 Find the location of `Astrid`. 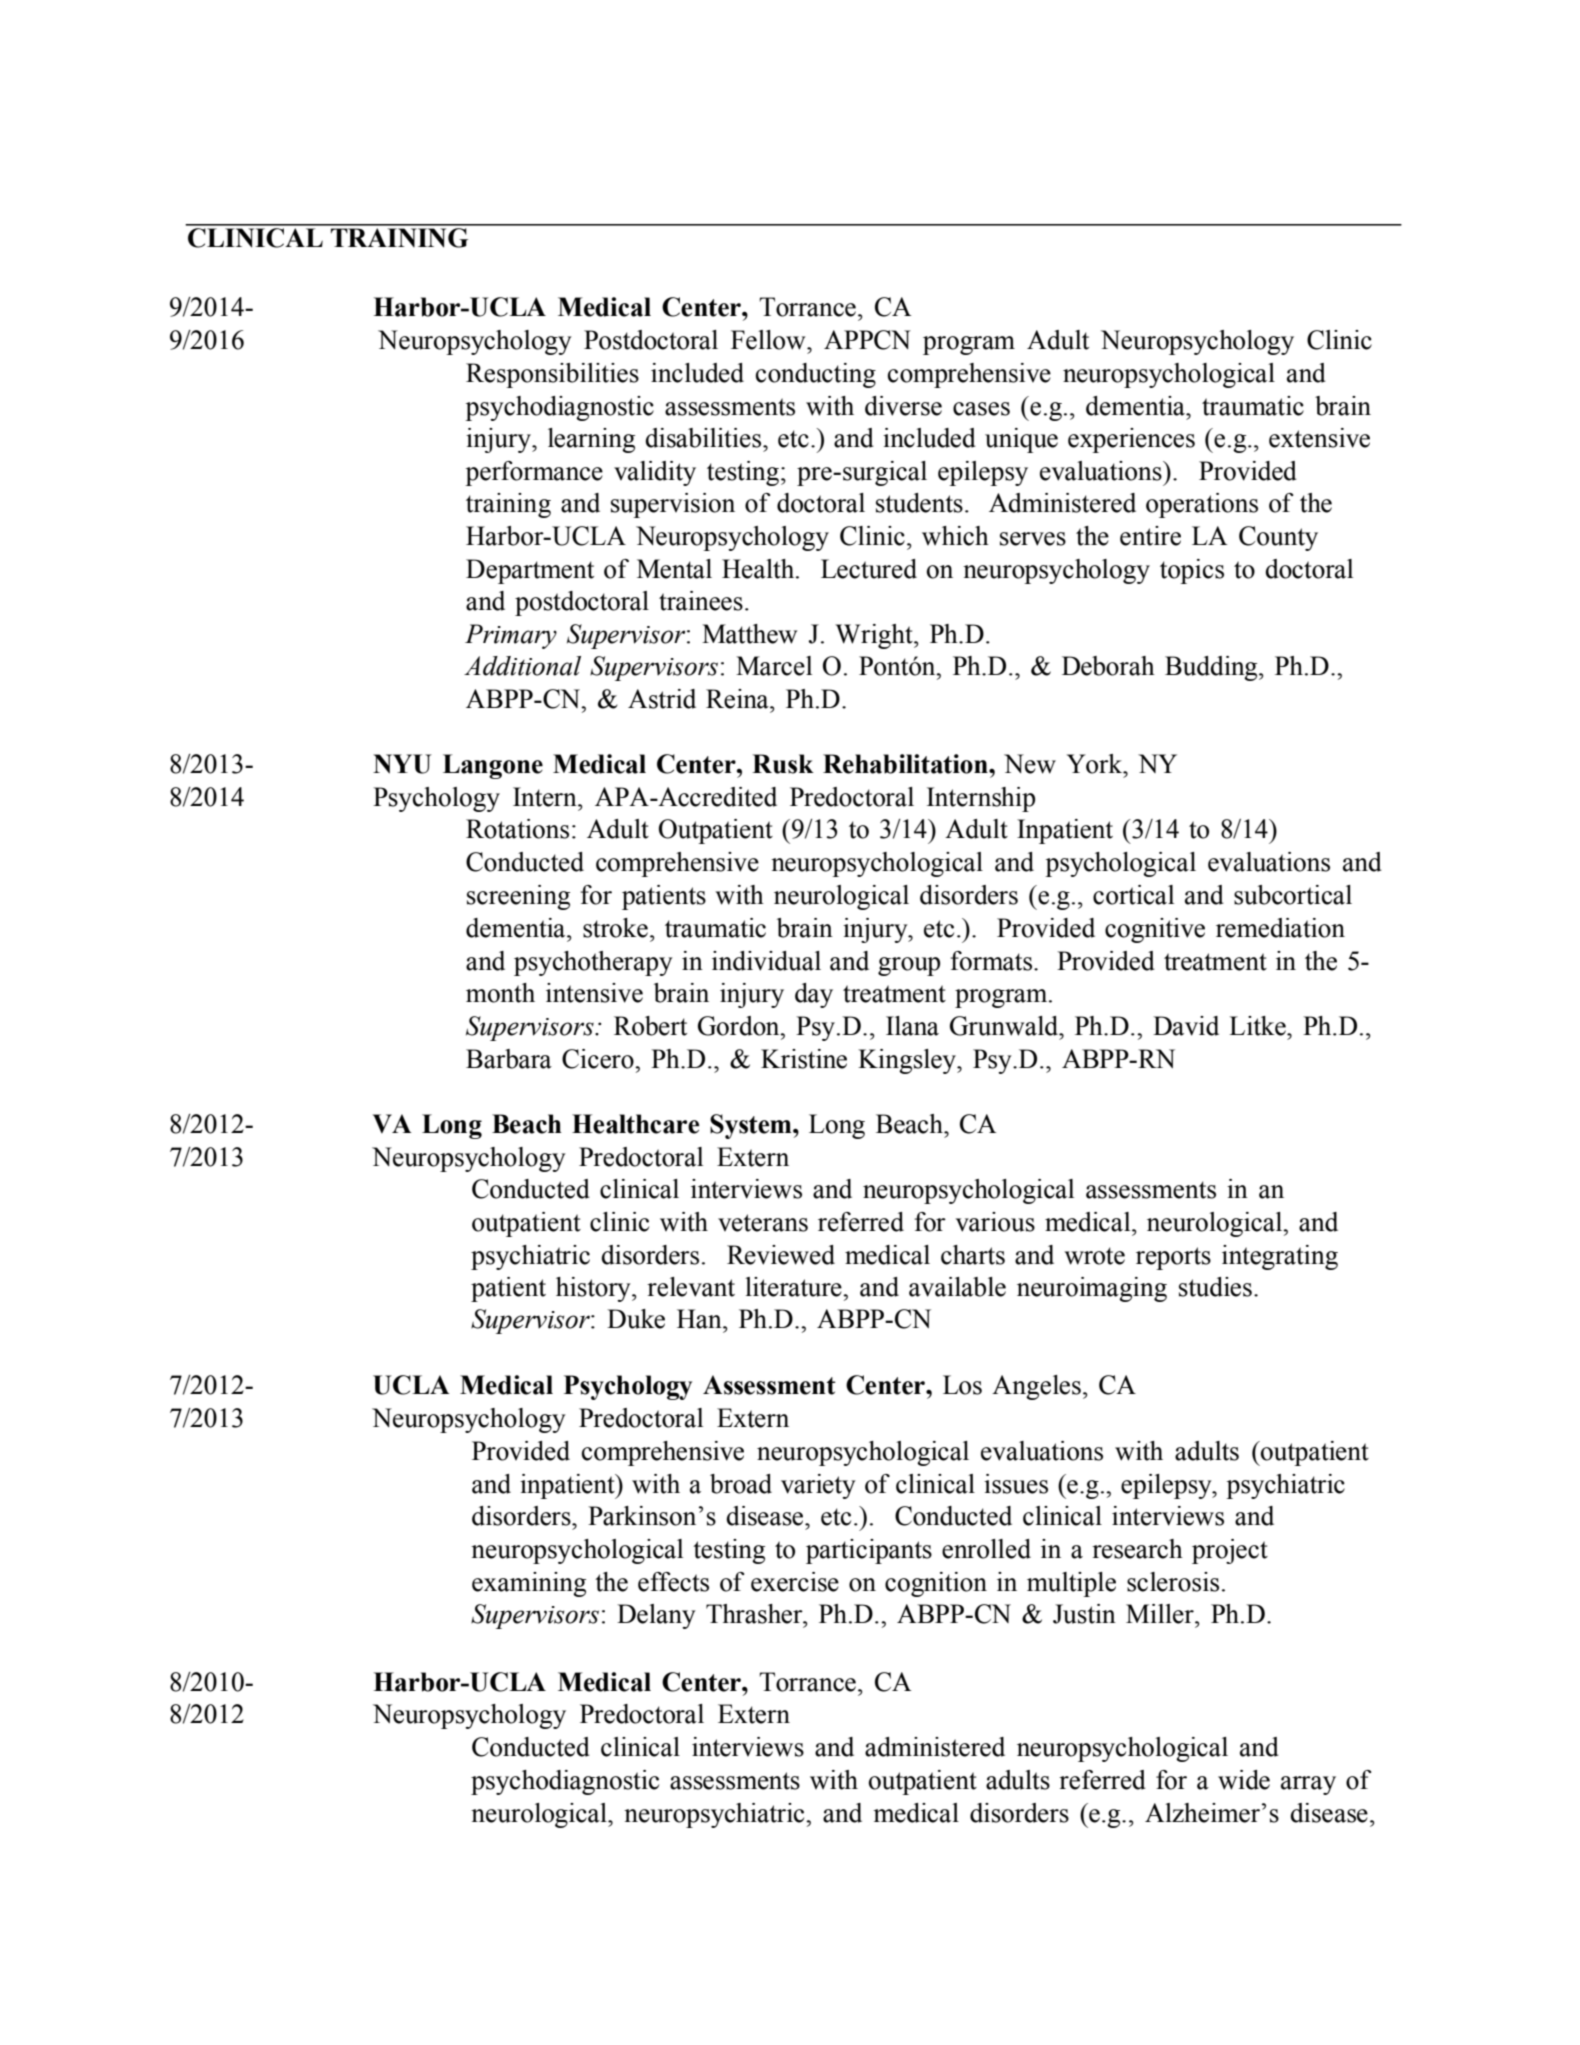

Astrid is located at coordinates (662, 699).
